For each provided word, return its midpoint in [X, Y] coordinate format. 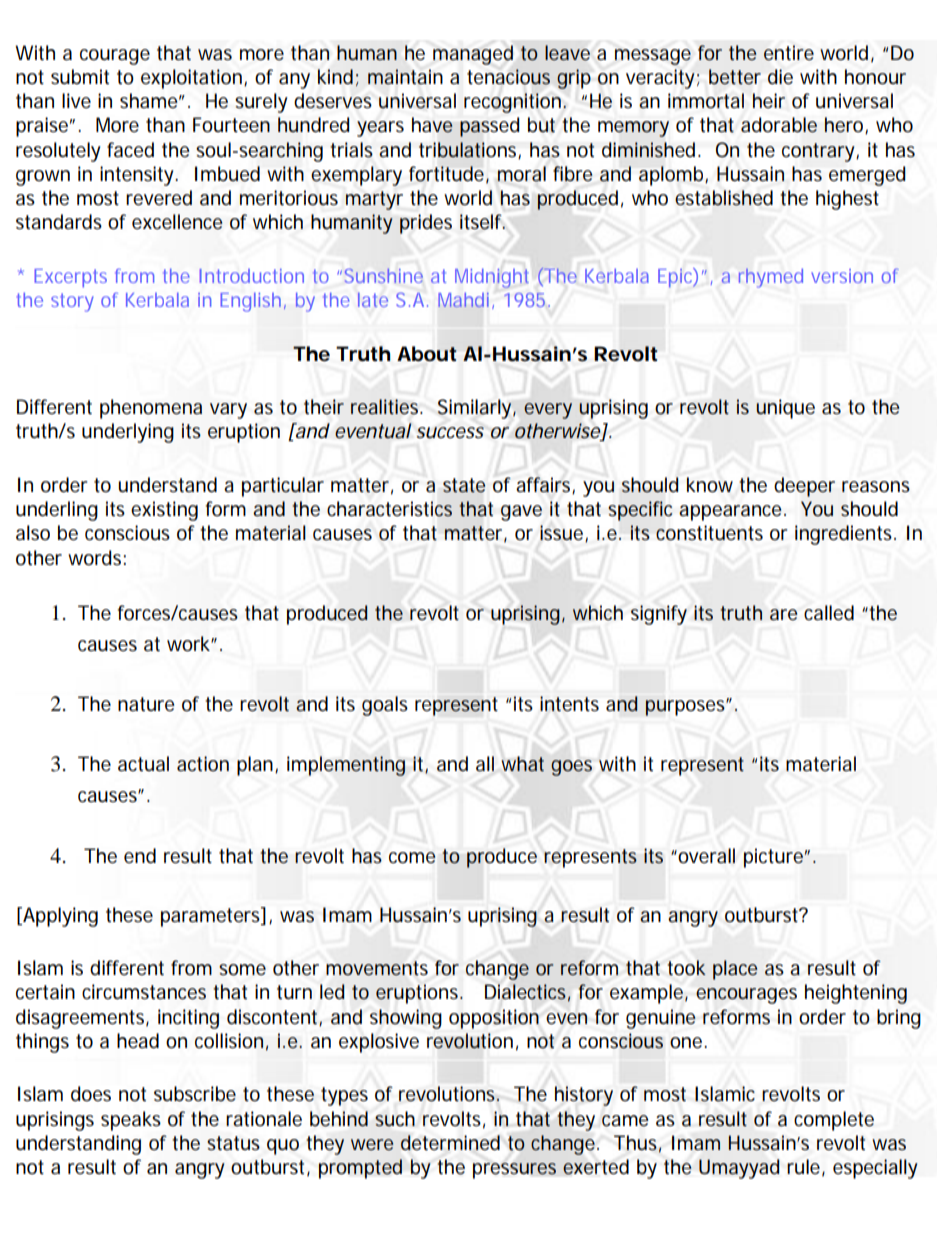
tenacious [508, 77]
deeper [804, 487]
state [464, 485]
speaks [131, 1121]
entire [789, 53]
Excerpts [70, 278]
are [784, 615]
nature [146, 704]
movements [377, 968]
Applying [59, 917]
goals [385, 706]
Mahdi [463, 300]
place [735, 970]
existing [164, 511]
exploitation [193, 79]
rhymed [771, 278]
